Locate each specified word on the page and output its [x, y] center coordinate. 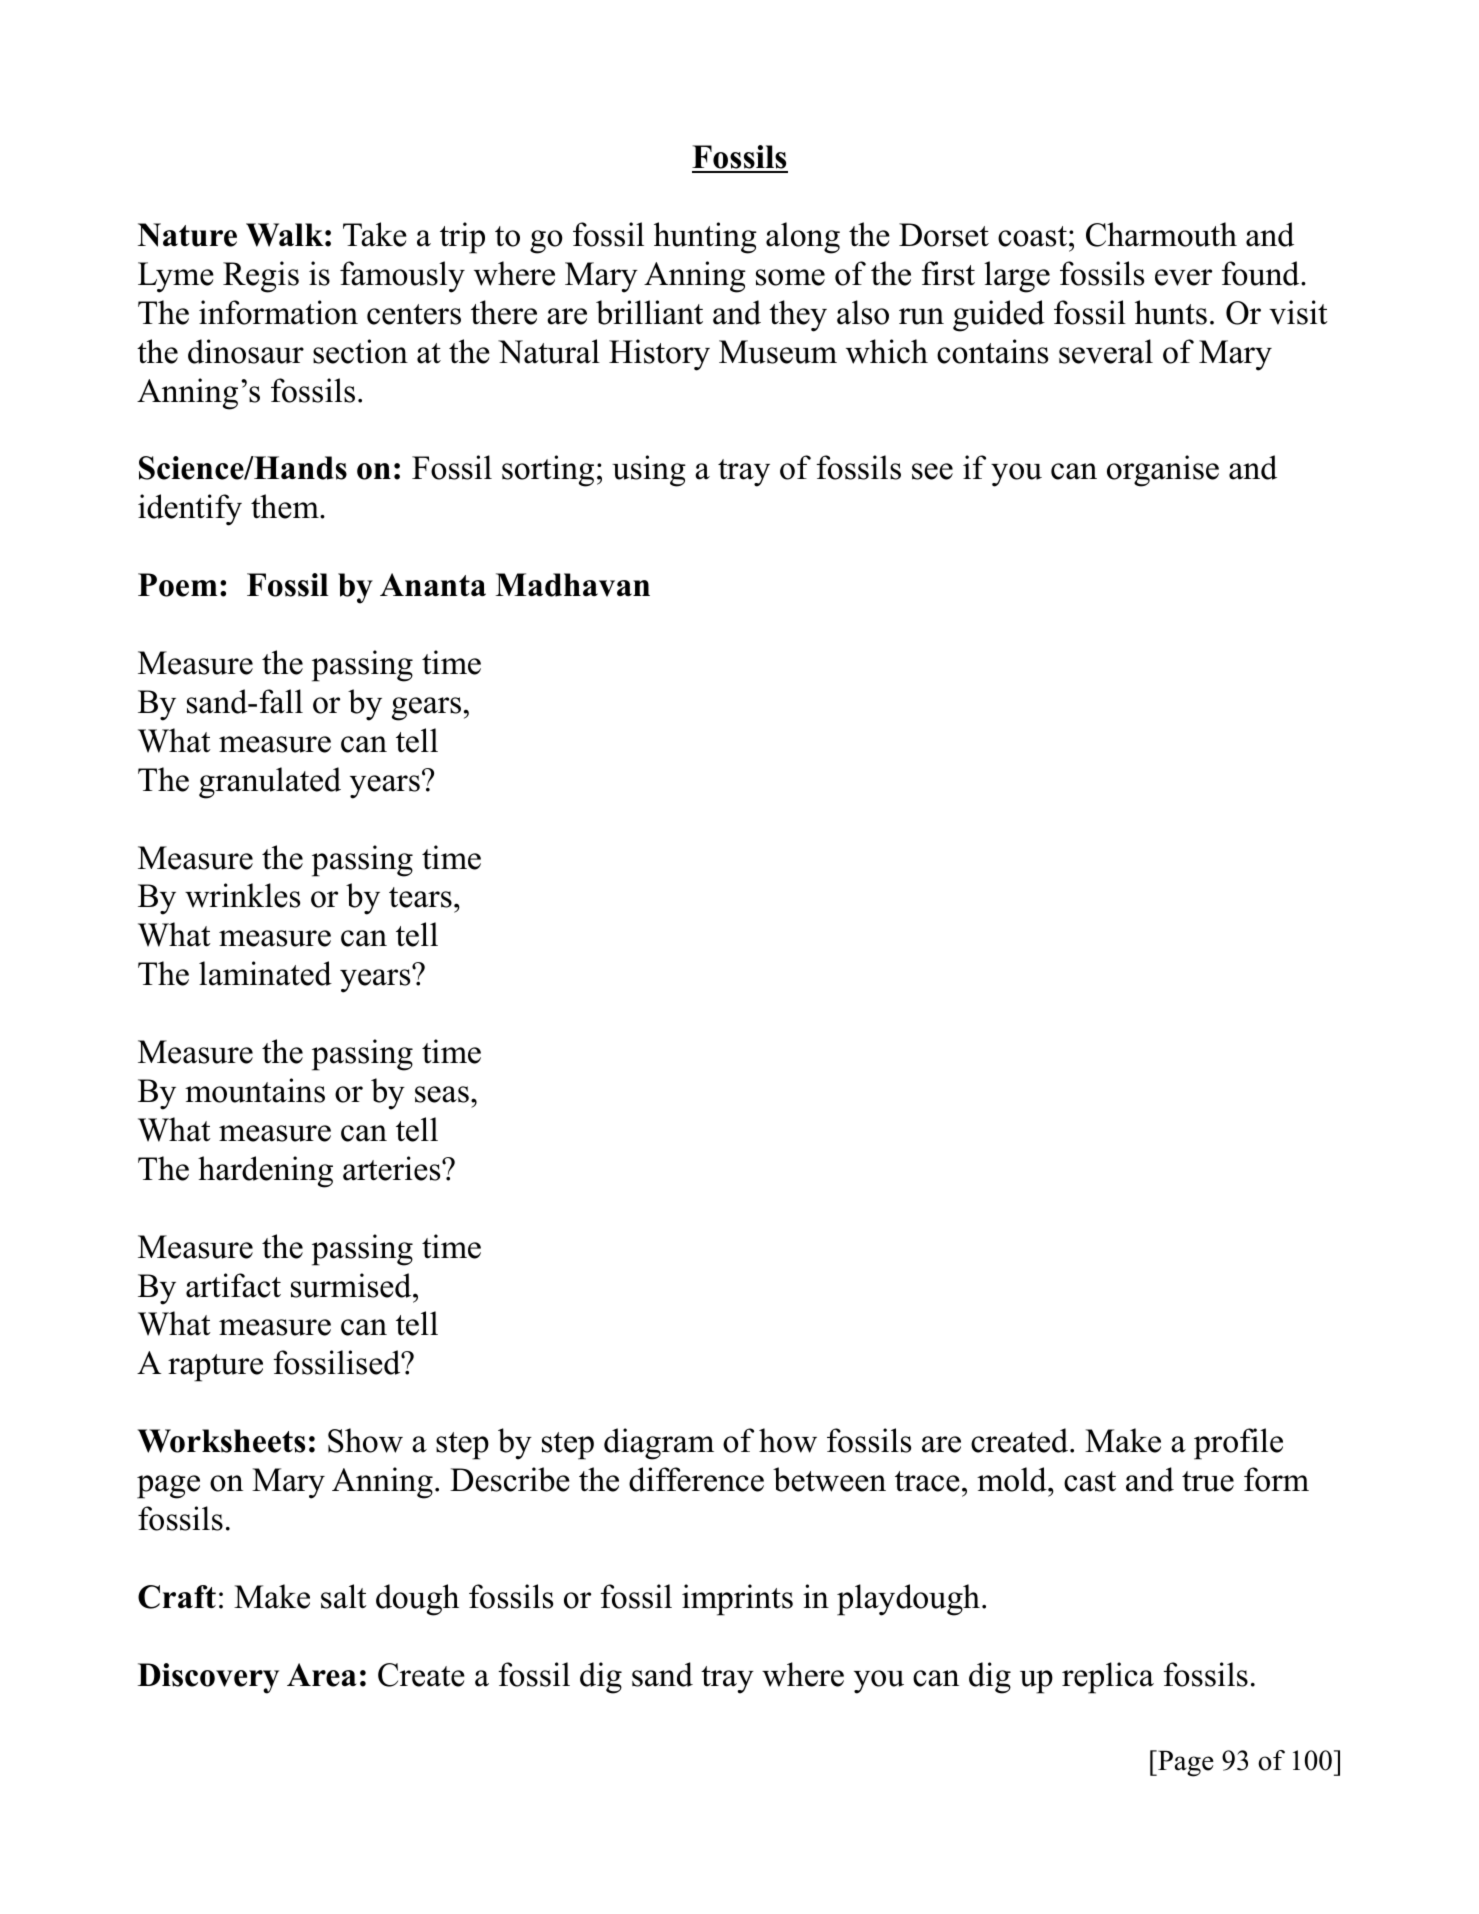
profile [1238, 1444]
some [790, 277]
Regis [261, 277]
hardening [265, 1172]
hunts [1171, 312]
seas [442, 1094]
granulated [270, 783]
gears [426, 709]
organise [1163, 471]
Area [322, 1675]
